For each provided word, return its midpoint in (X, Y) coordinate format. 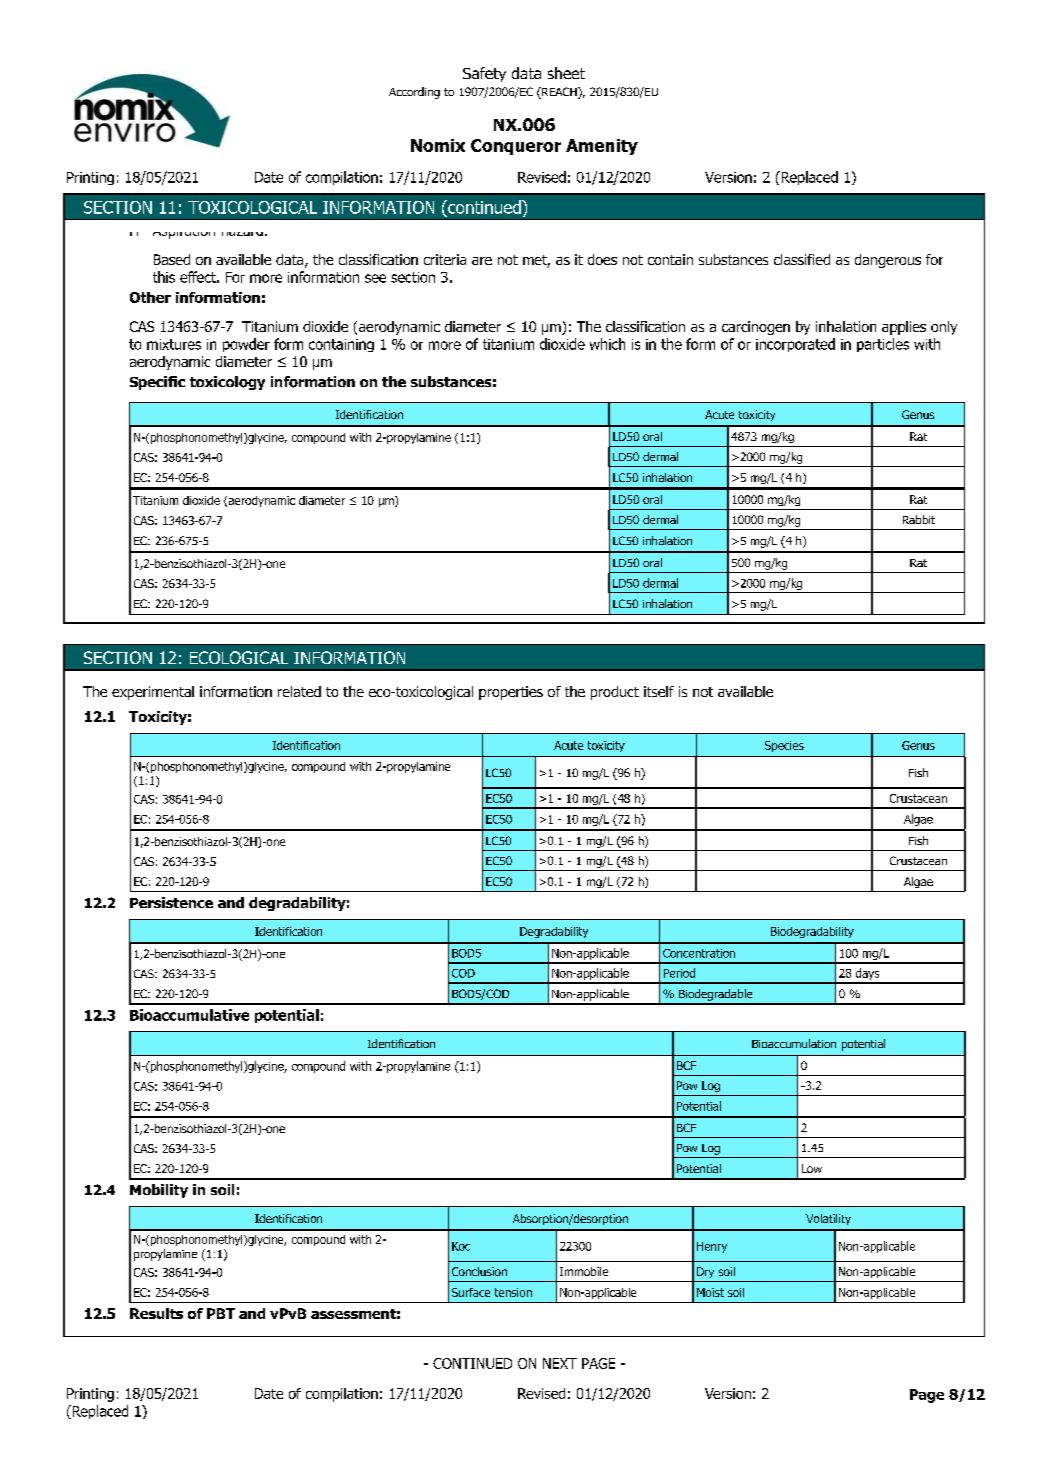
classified (802, 259)
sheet (566, 73)
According (414, 93)
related (299, 691)
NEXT (560, 1363)
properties (511, 693)
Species (784, 746)
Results (156, 1313)
